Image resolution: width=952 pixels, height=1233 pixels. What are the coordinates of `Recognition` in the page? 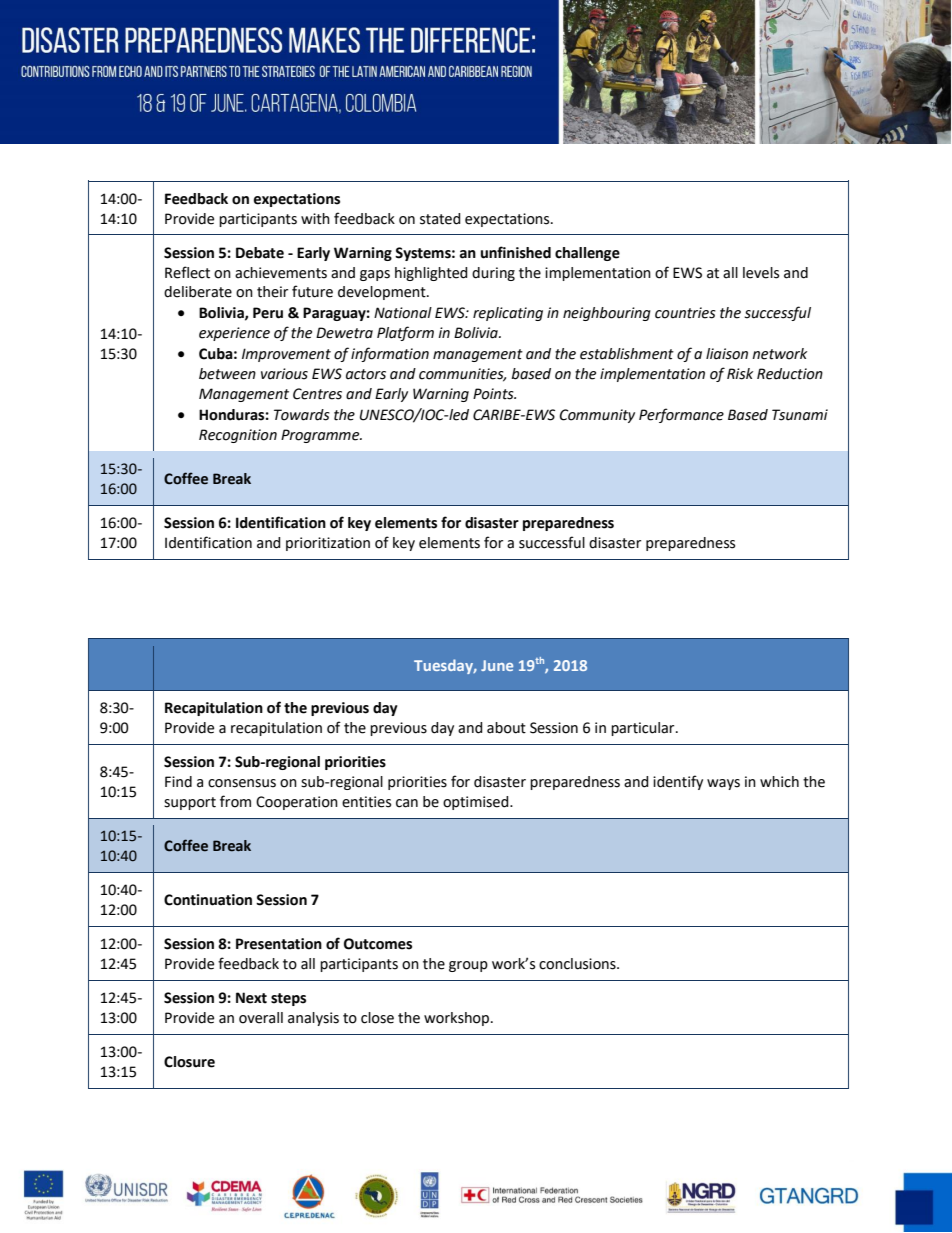 It's located at (238, 436).
